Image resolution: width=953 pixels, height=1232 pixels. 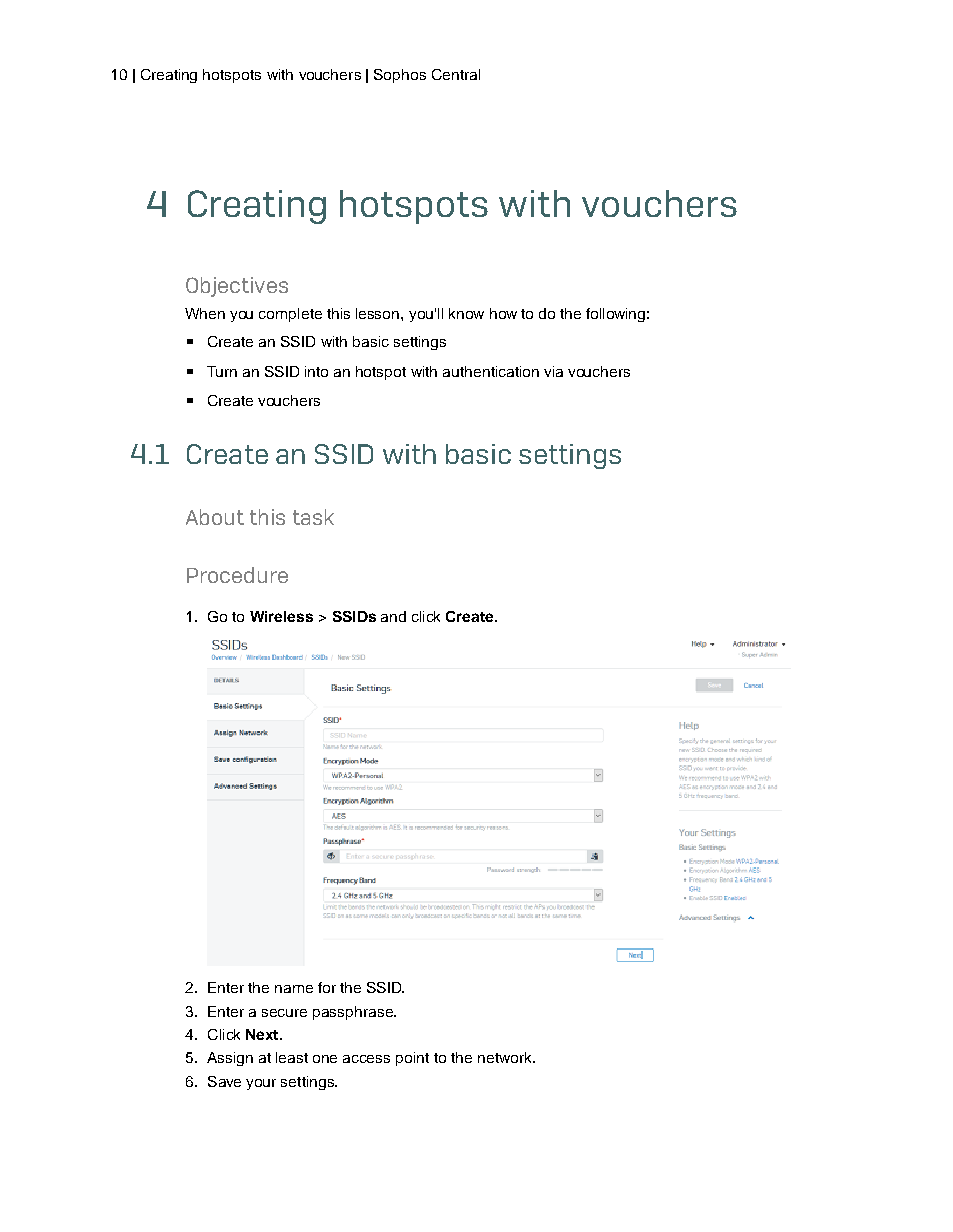 What do you see at coordinates (366, 1059) in the image?
I see `access` at bounding box center [366, 1059].
